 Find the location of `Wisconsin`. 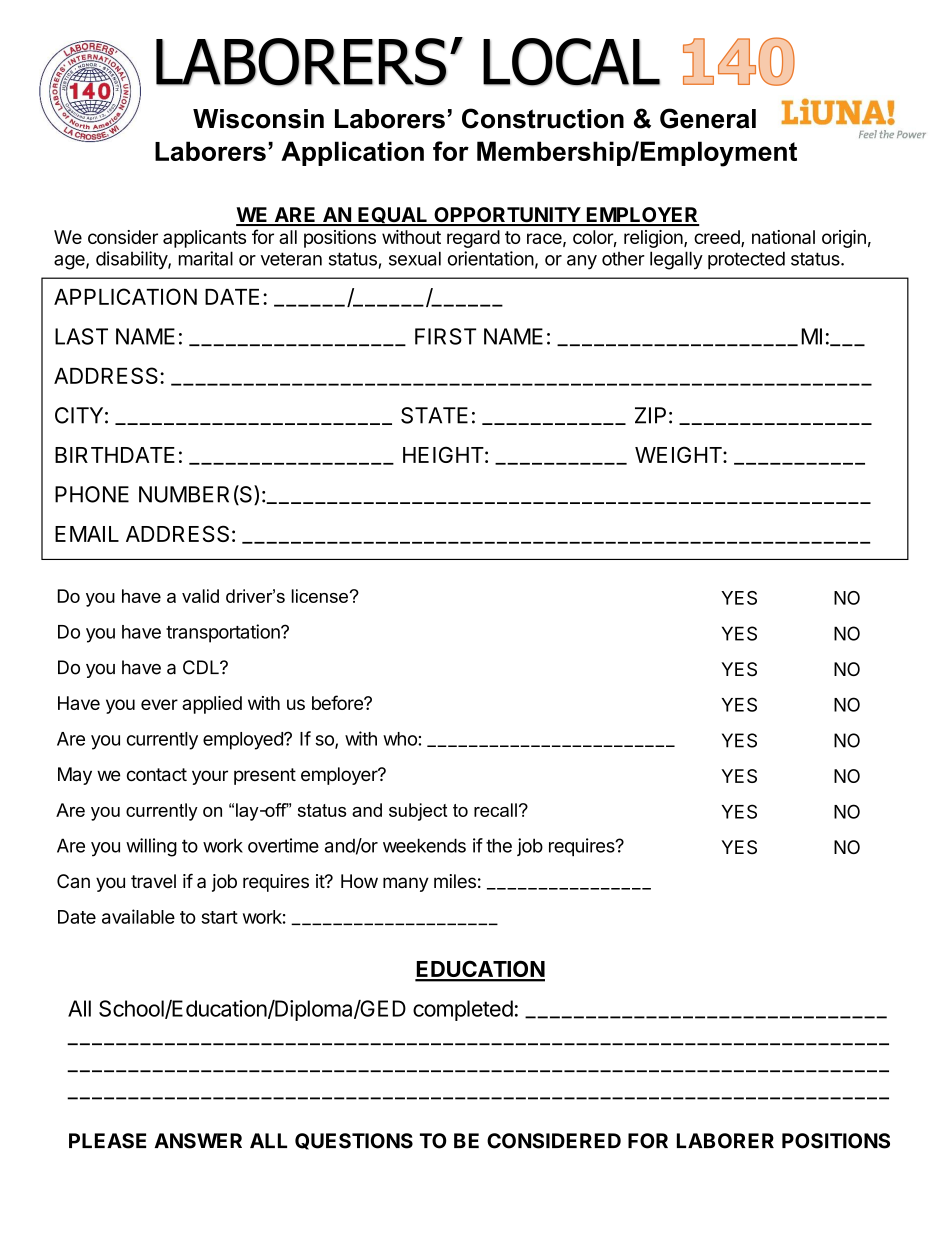

Wisconsin is located at coordinates (258, 119).
